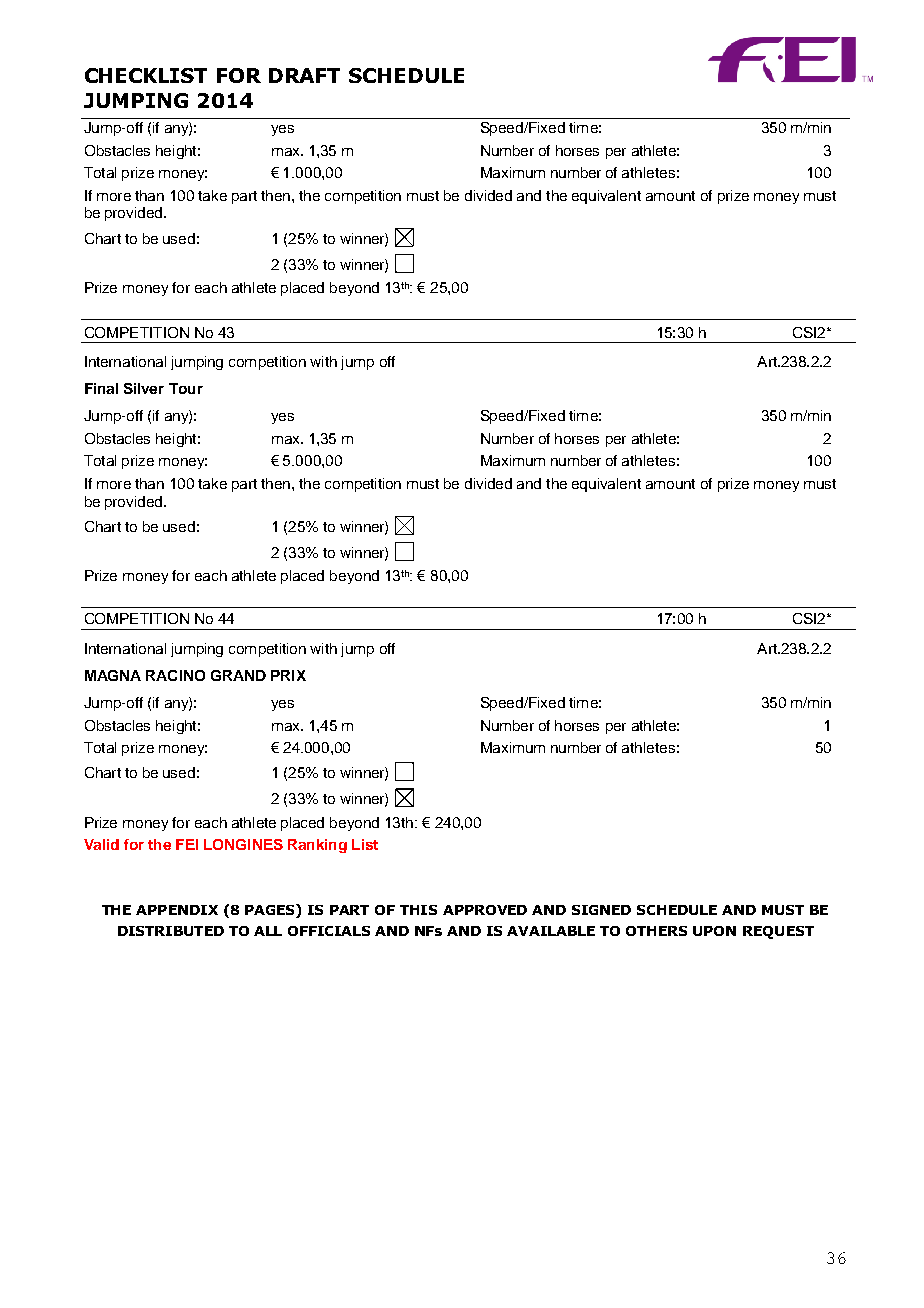 The width and height of the image is (924, 1308). What do you see at coordinates (186, 388) in the image?
I see `Tour` at bounding box center [186, 388].
